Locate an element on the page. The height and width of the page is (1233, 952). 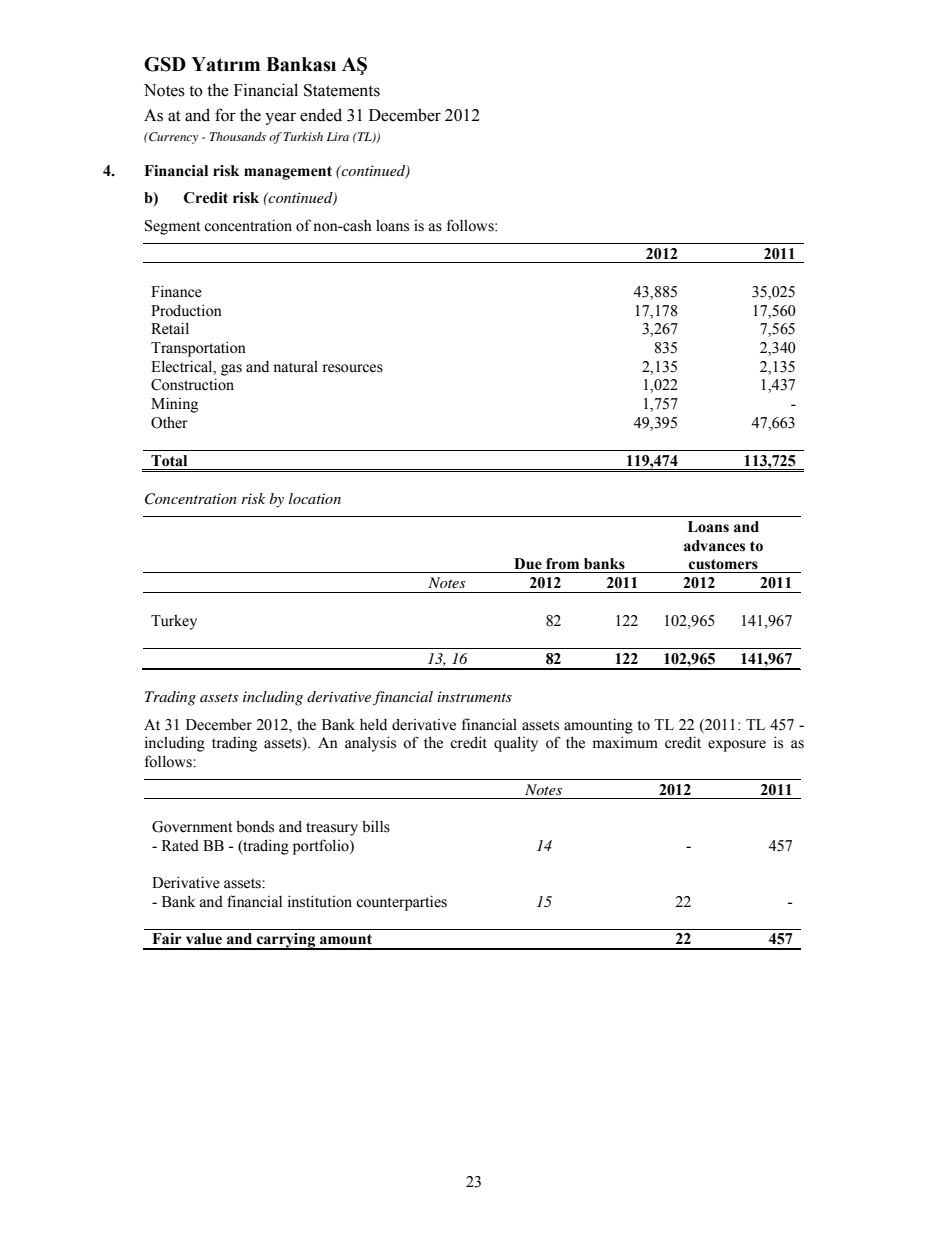
gas is located at coordinates (231, 370).
